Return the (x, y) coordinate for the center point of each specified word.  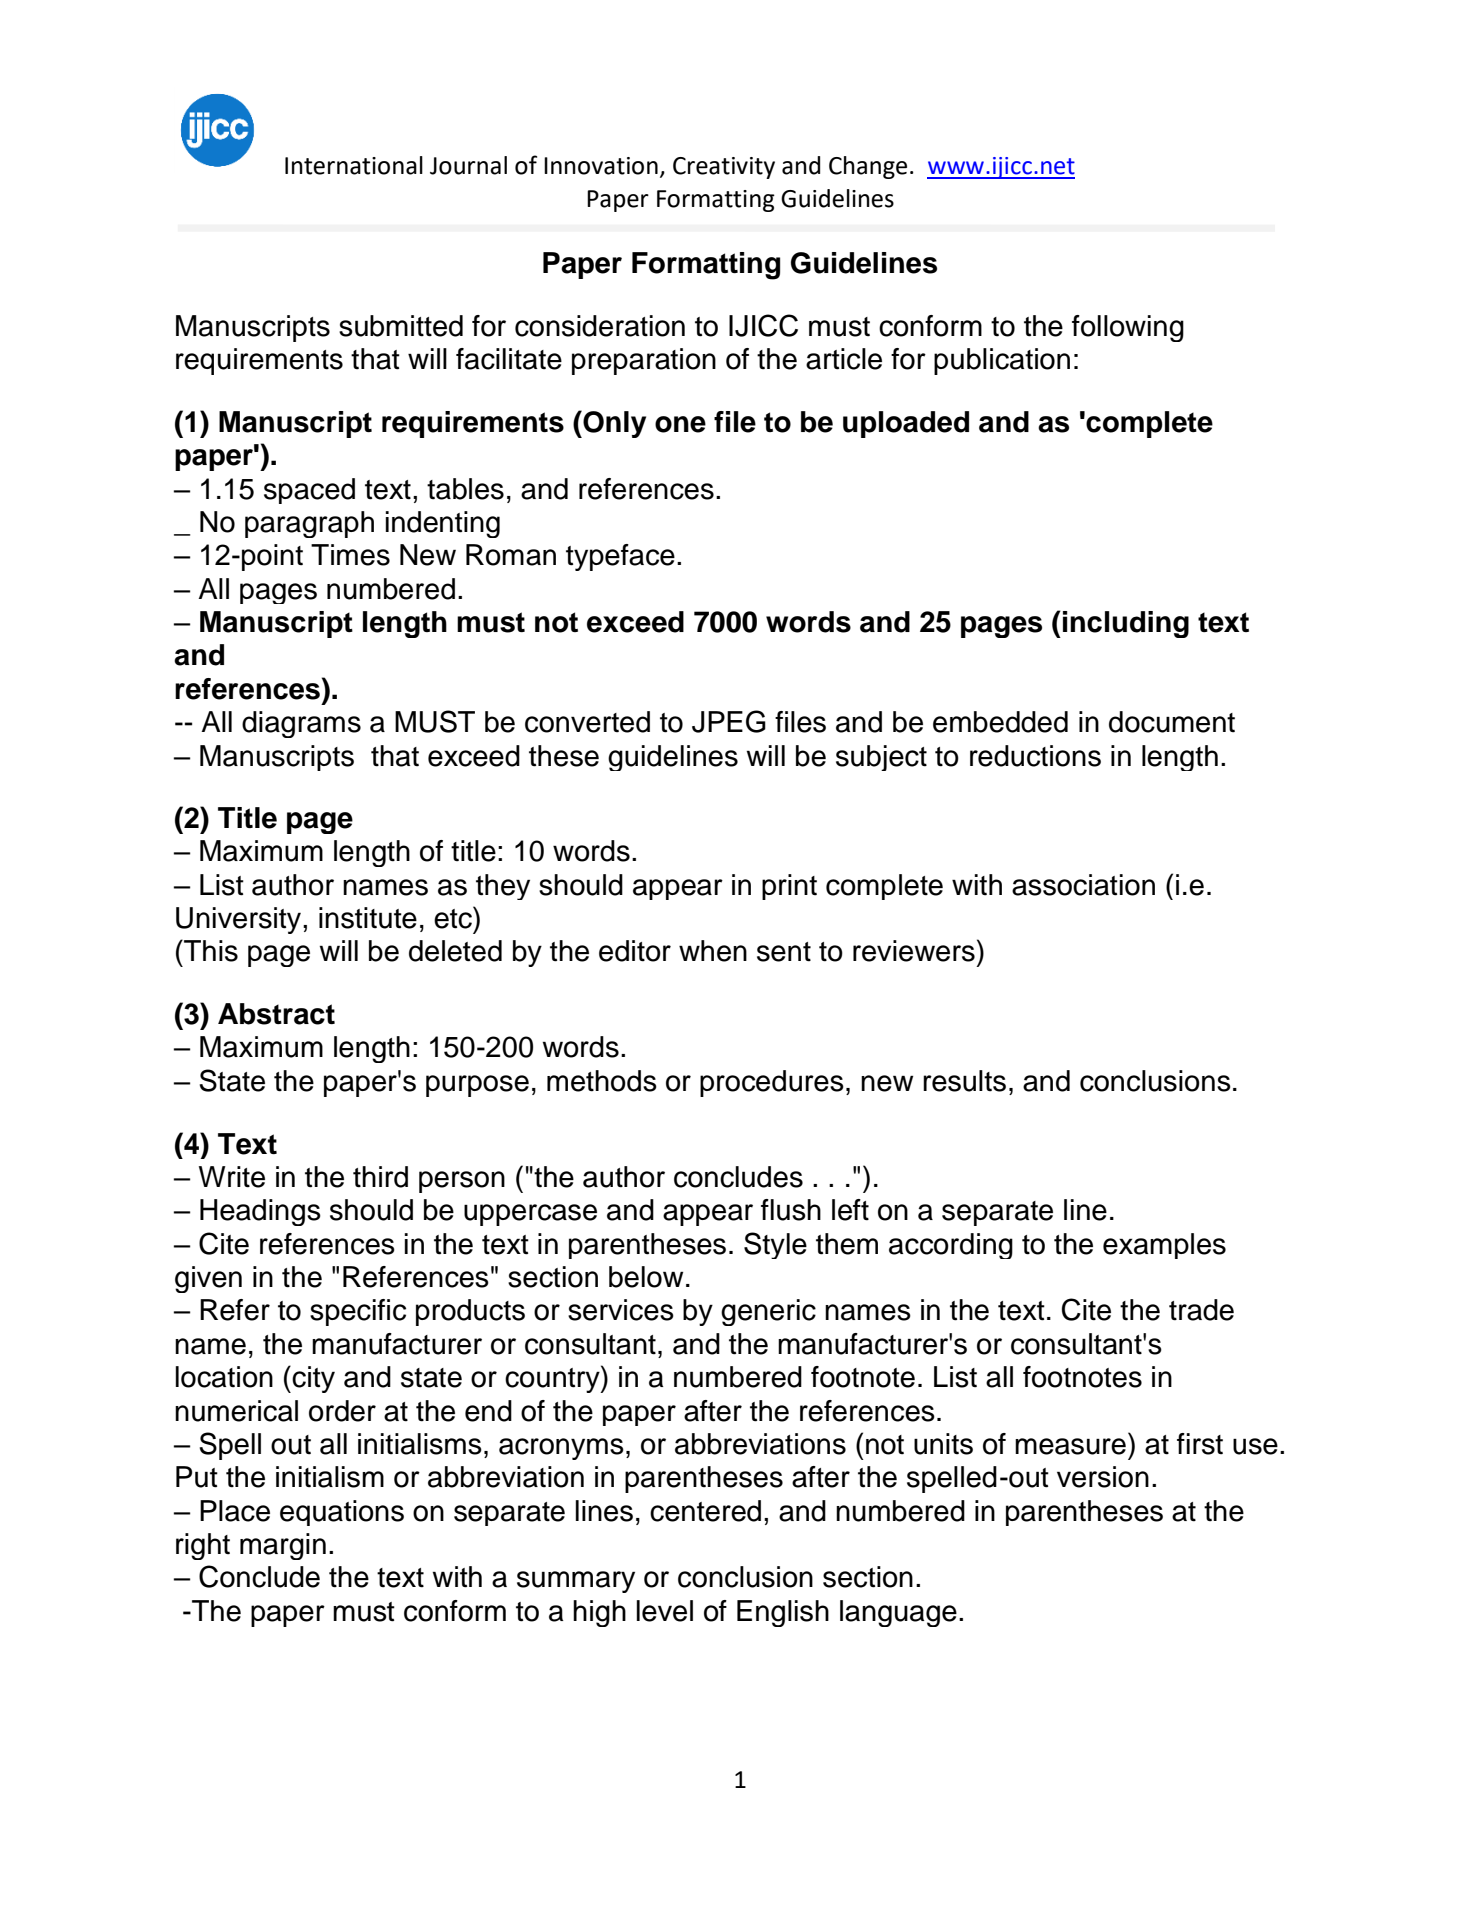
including (1126, 624)
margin (283, 1546)
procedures (772, 1083)
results (964, 1081)
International (354, 165)
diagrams (301, 724)
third (380, 1177)
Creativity (724, 168)
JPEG (729, 721)
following (1128, 328)
